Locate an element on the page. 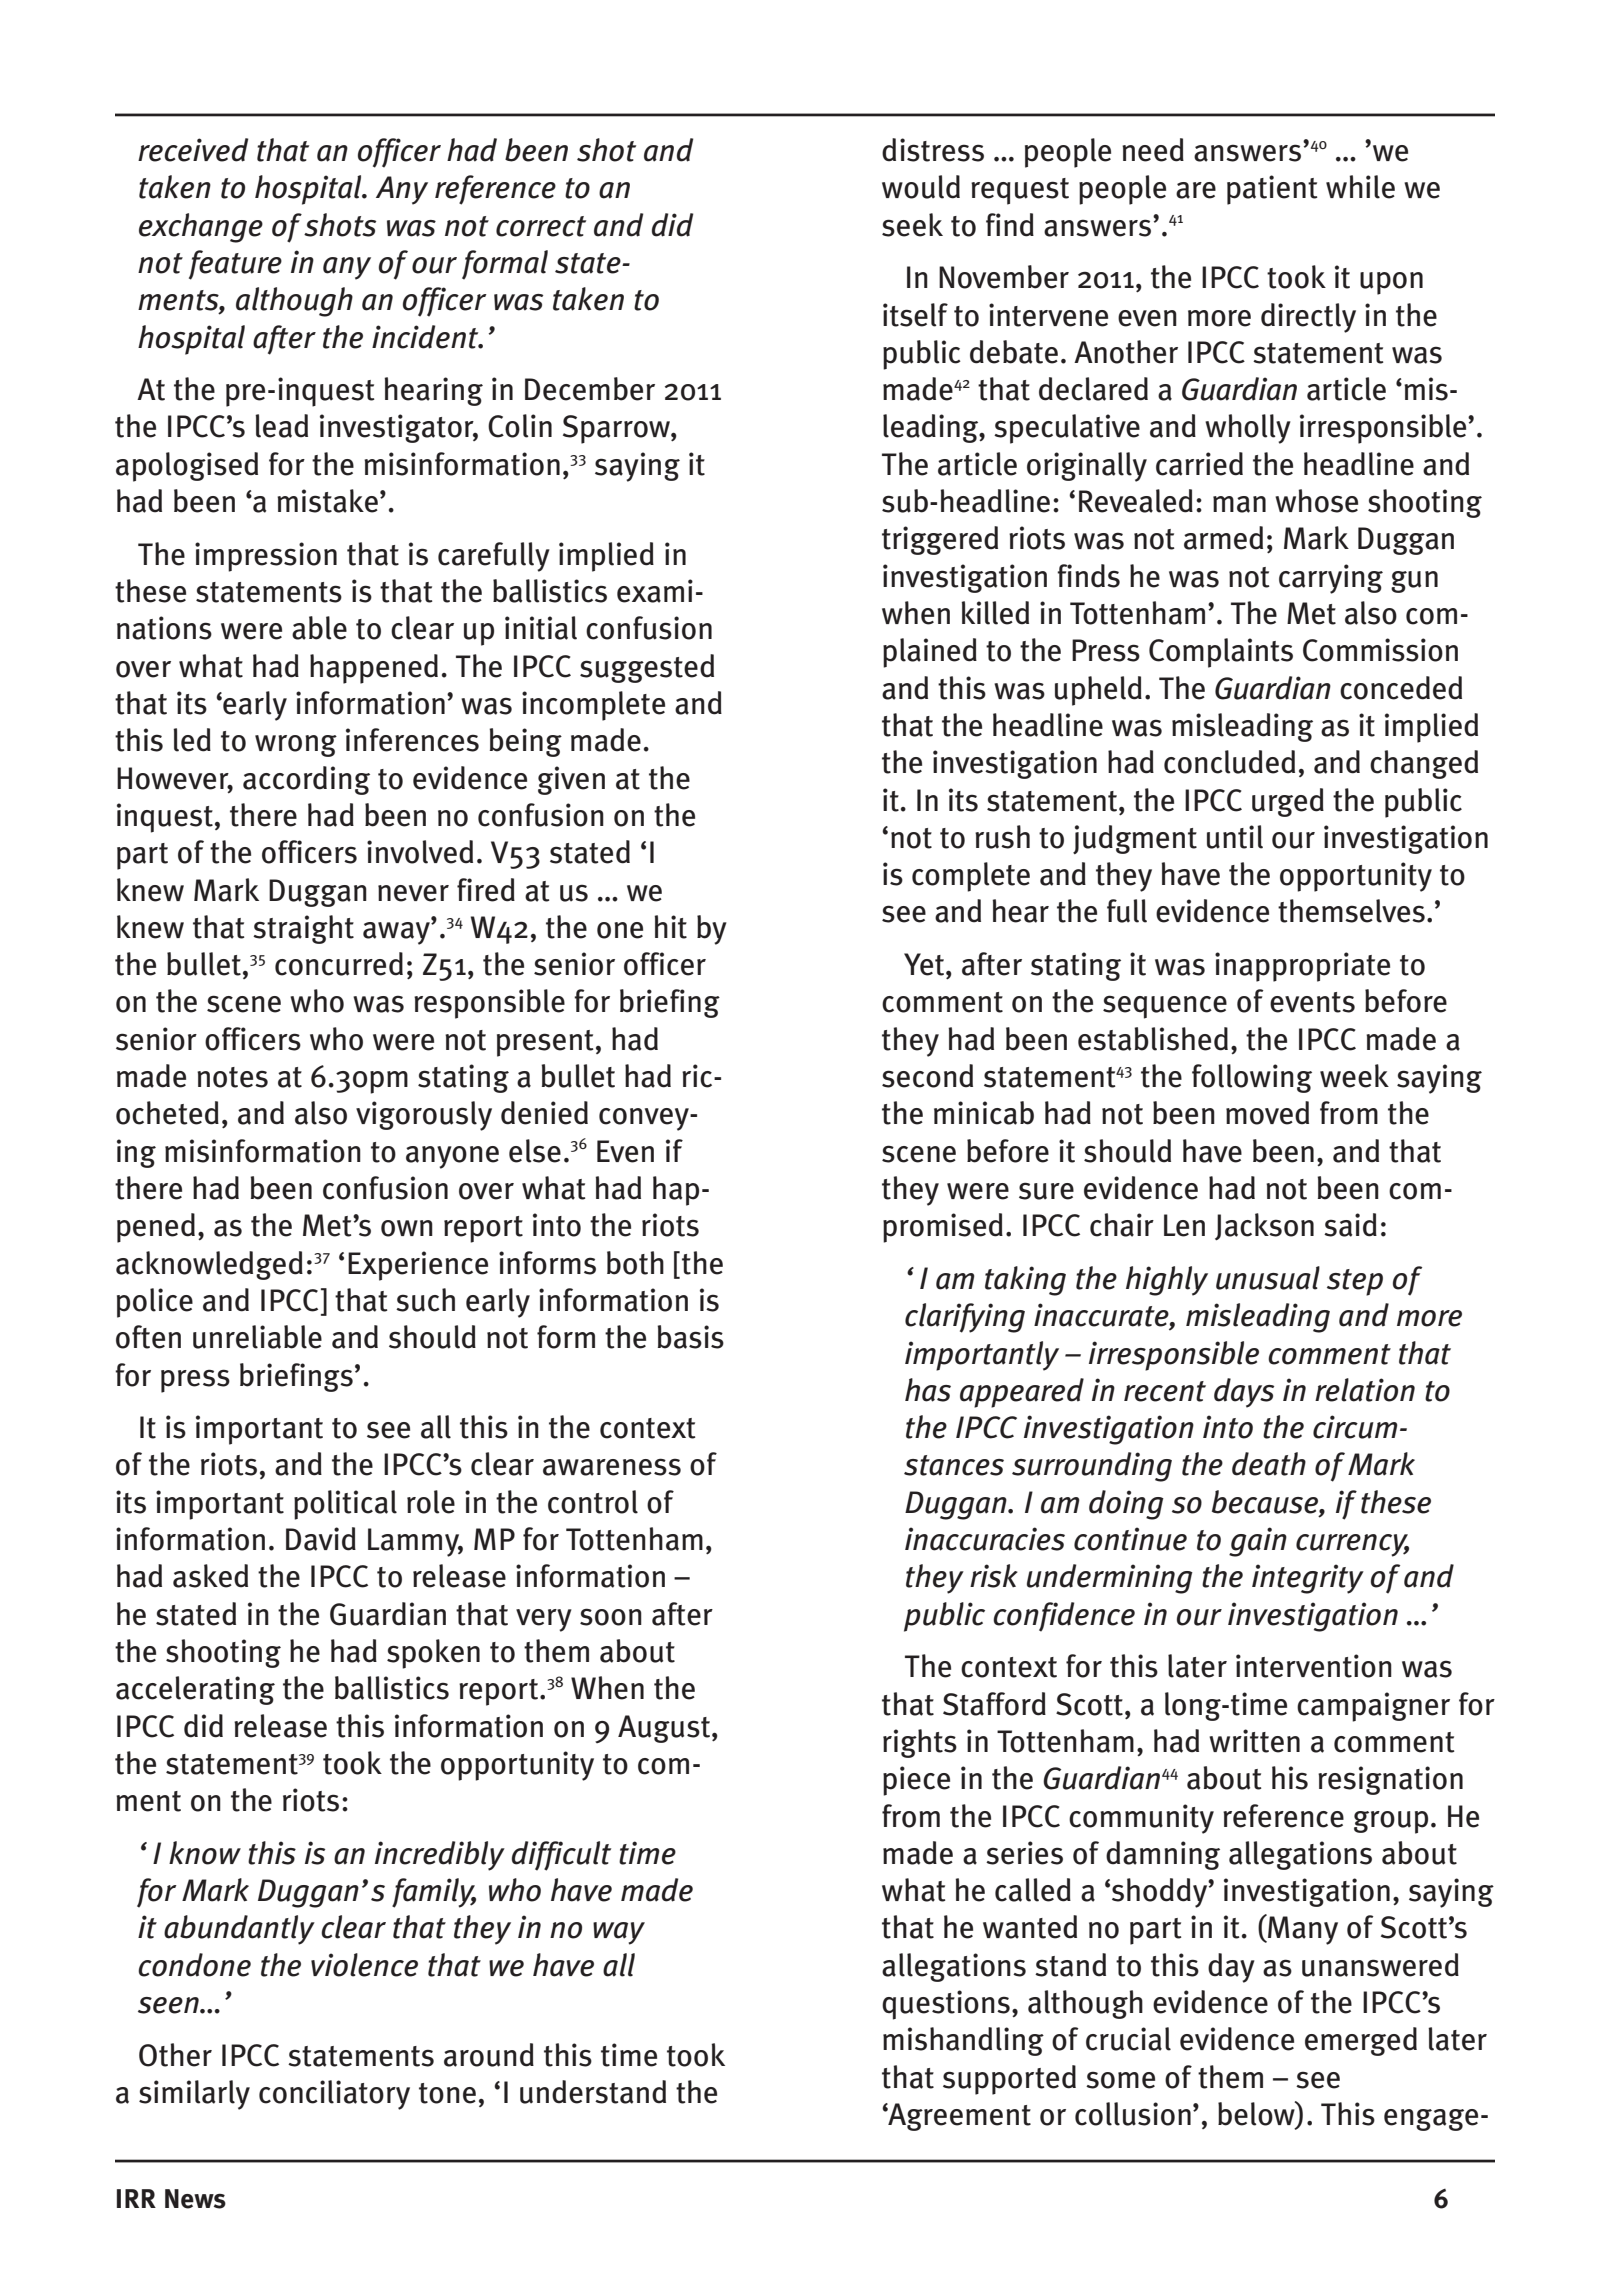 Image resolution: width=1610 pixels, height=2276 pixels. questions is located at coordinates (946, 2005).
